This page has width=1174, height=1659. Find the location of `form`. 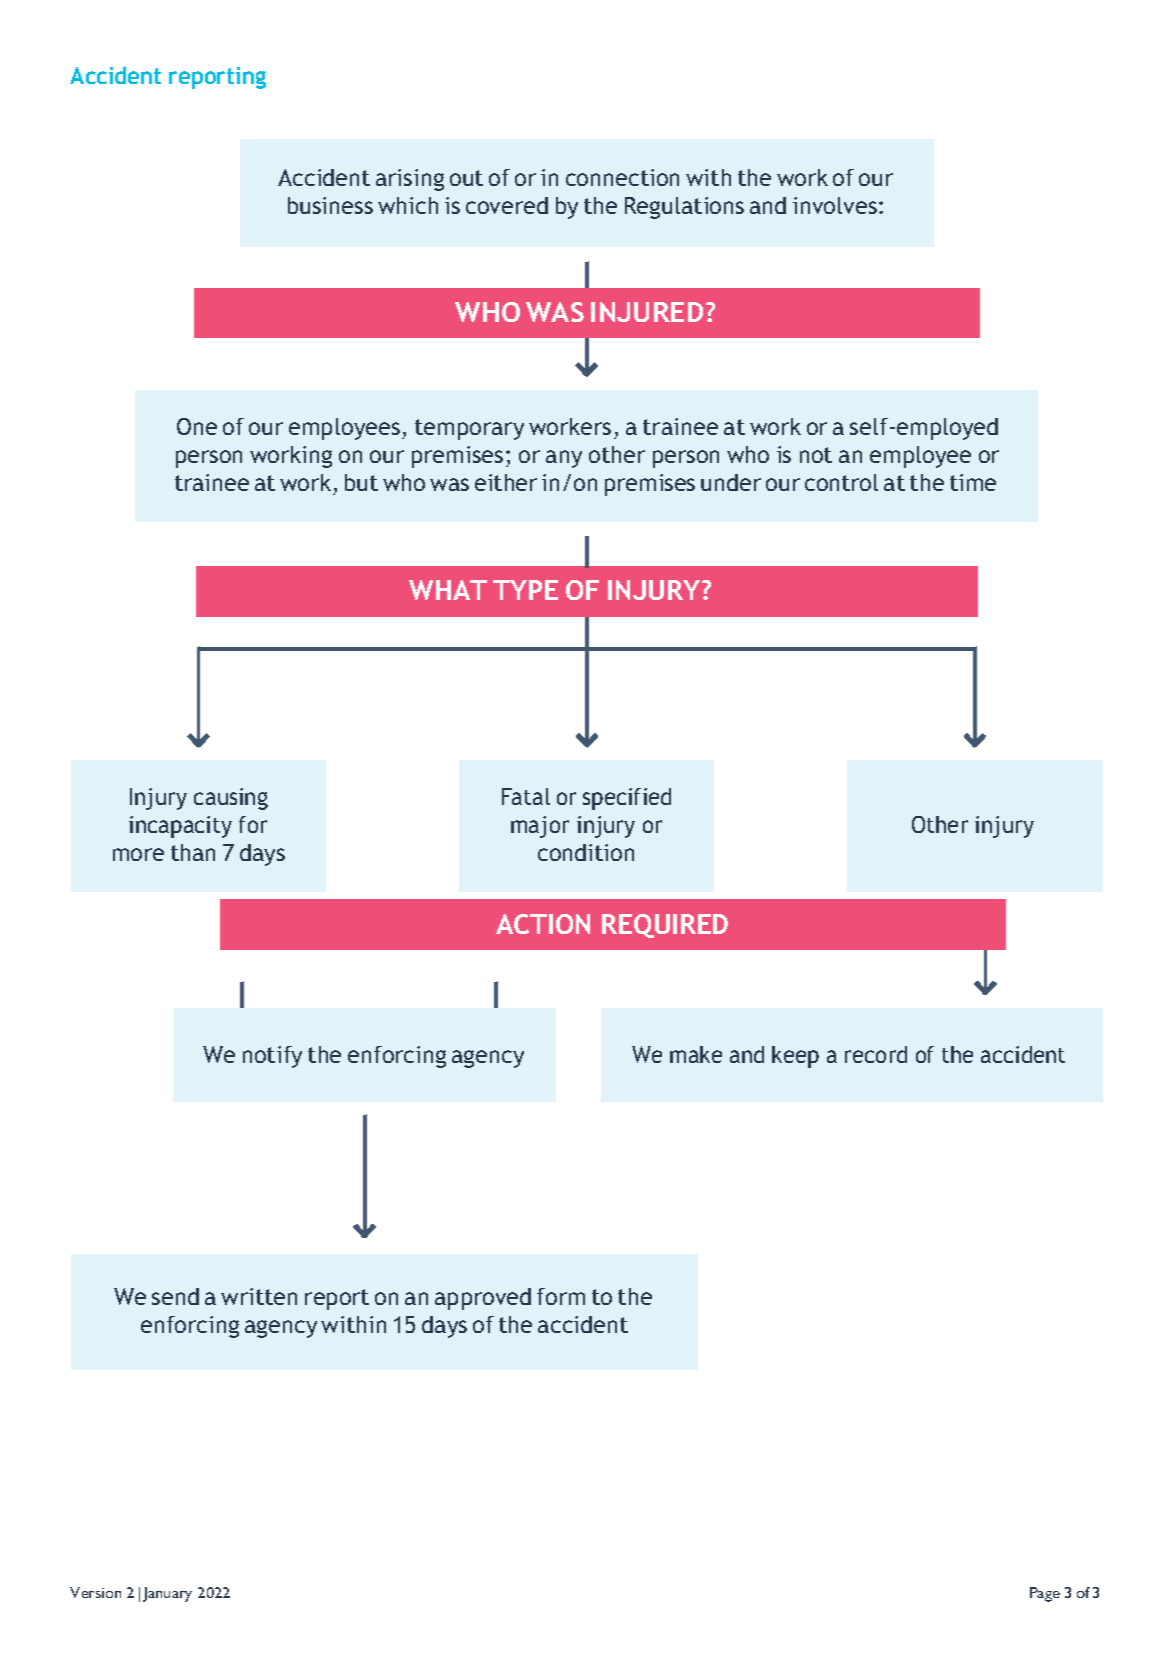

form is located at coordinates (561, 1296).
